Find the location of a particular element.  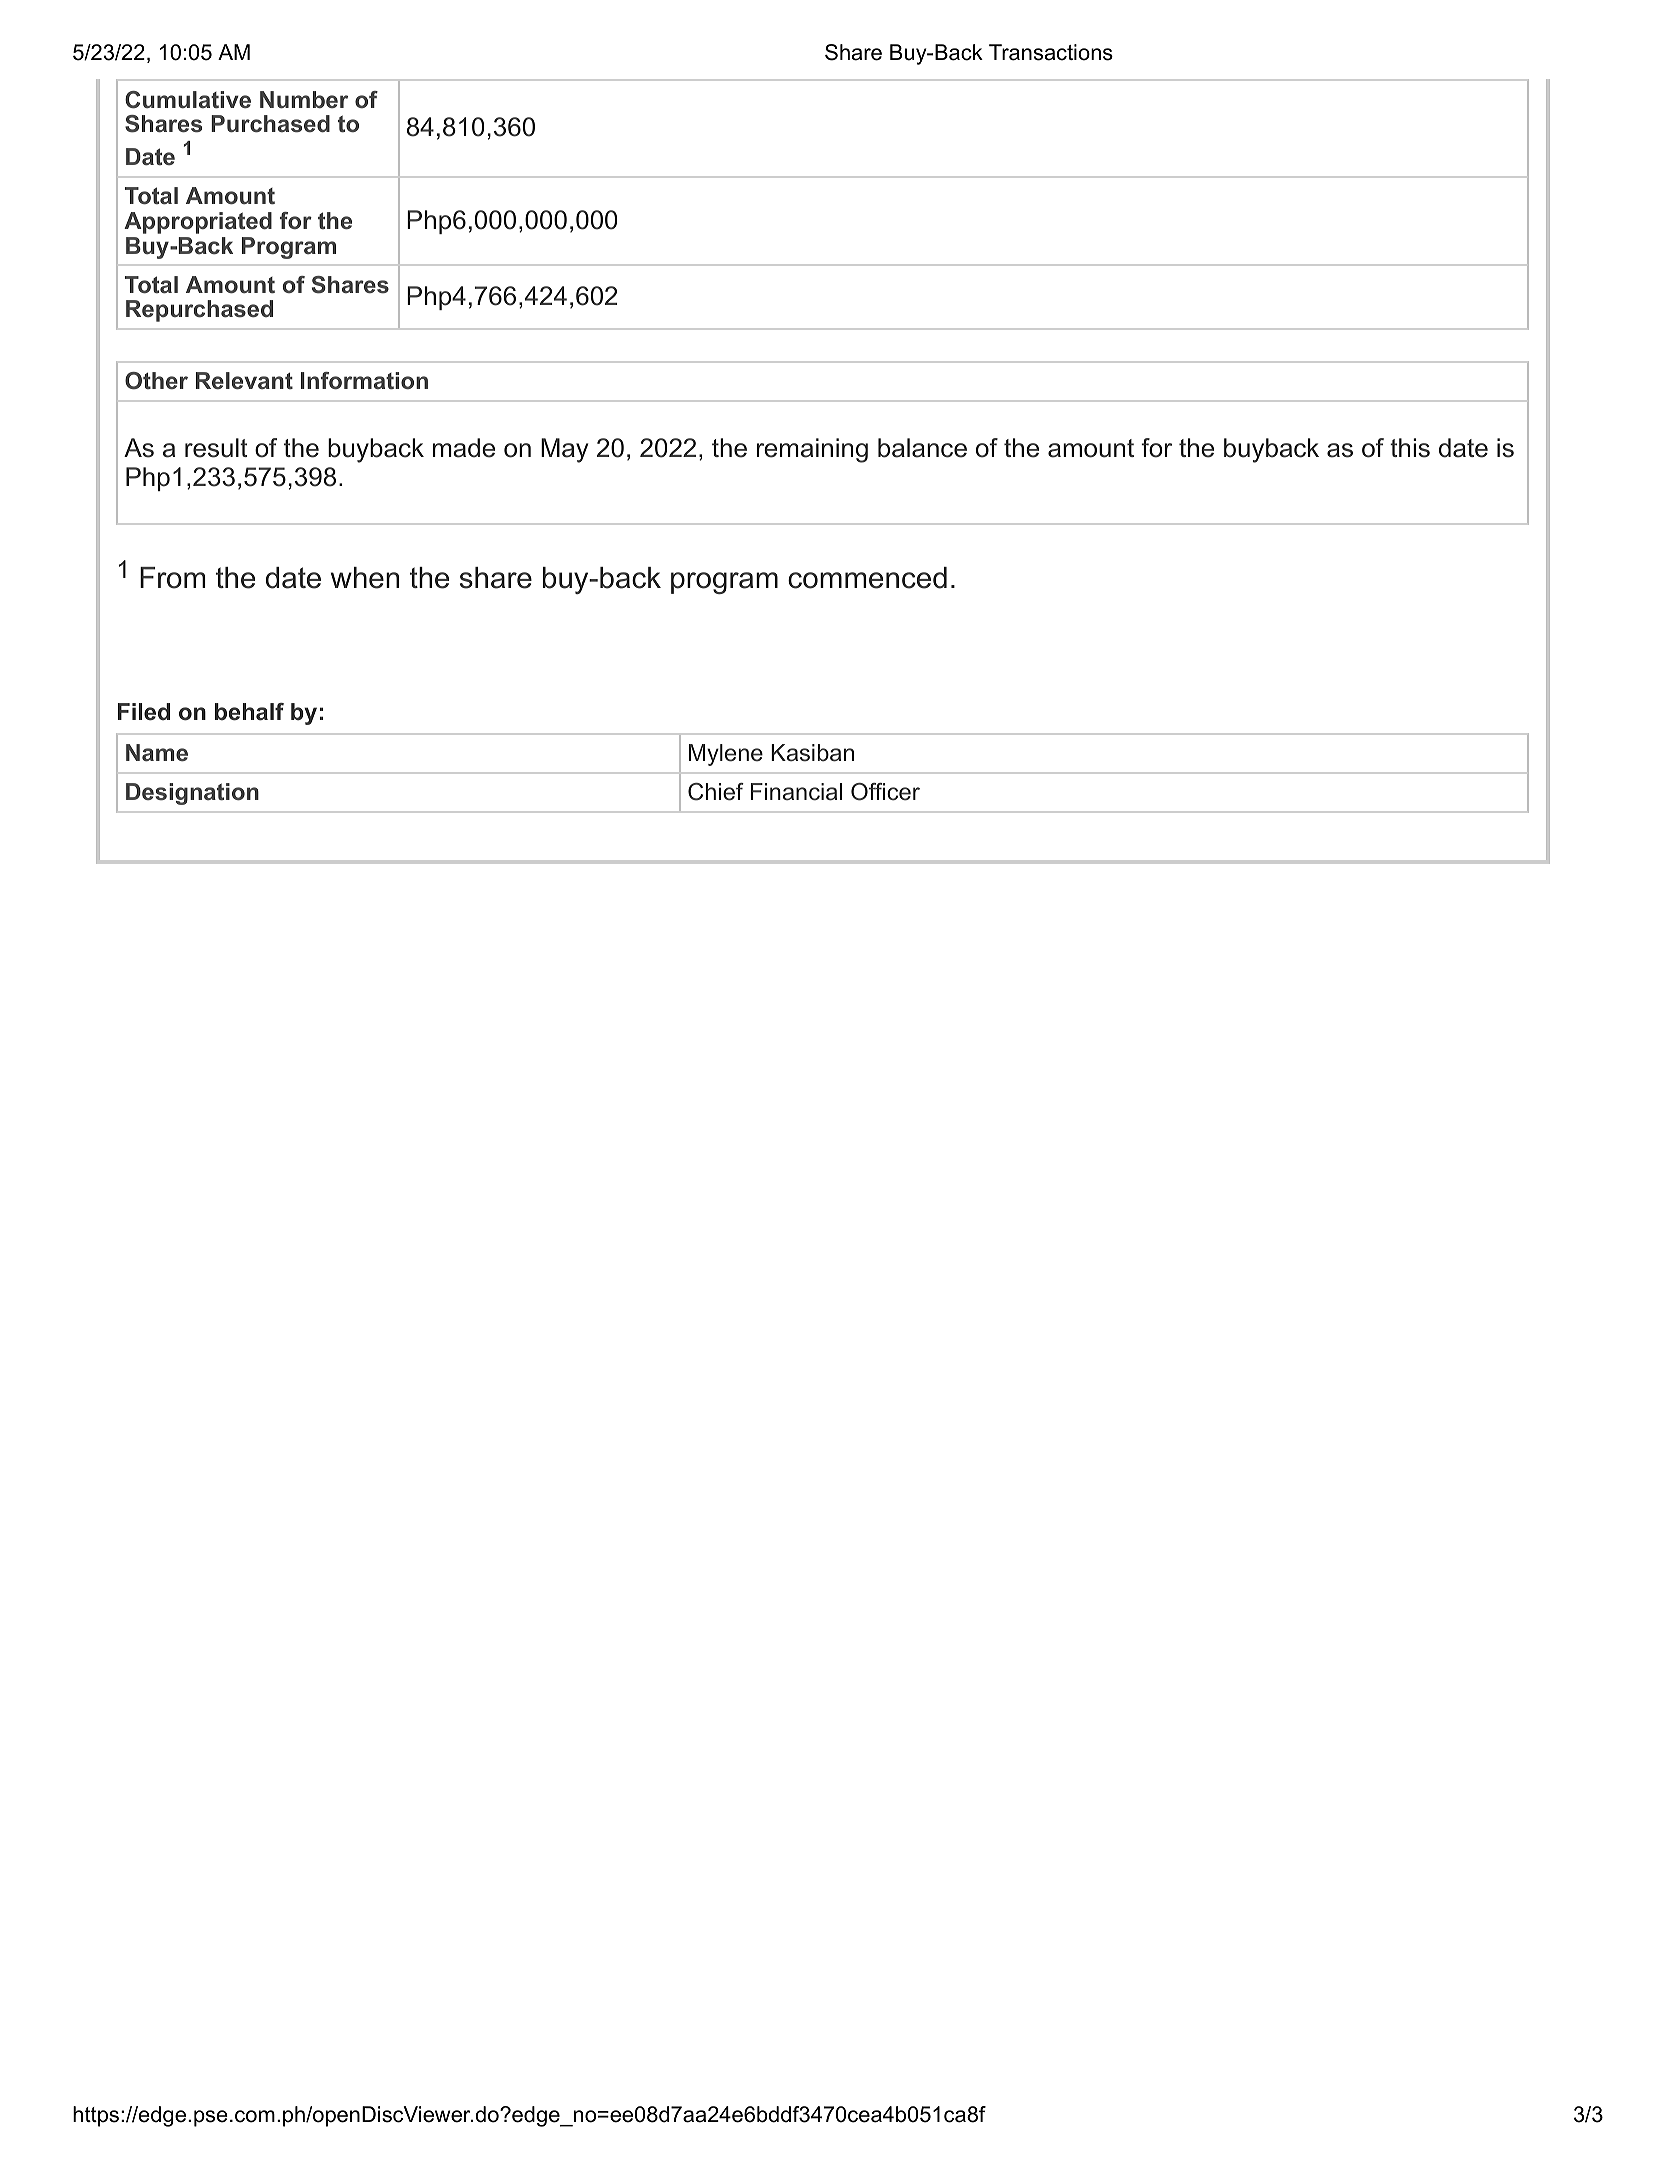

result is located at coordinates (216, 448).
